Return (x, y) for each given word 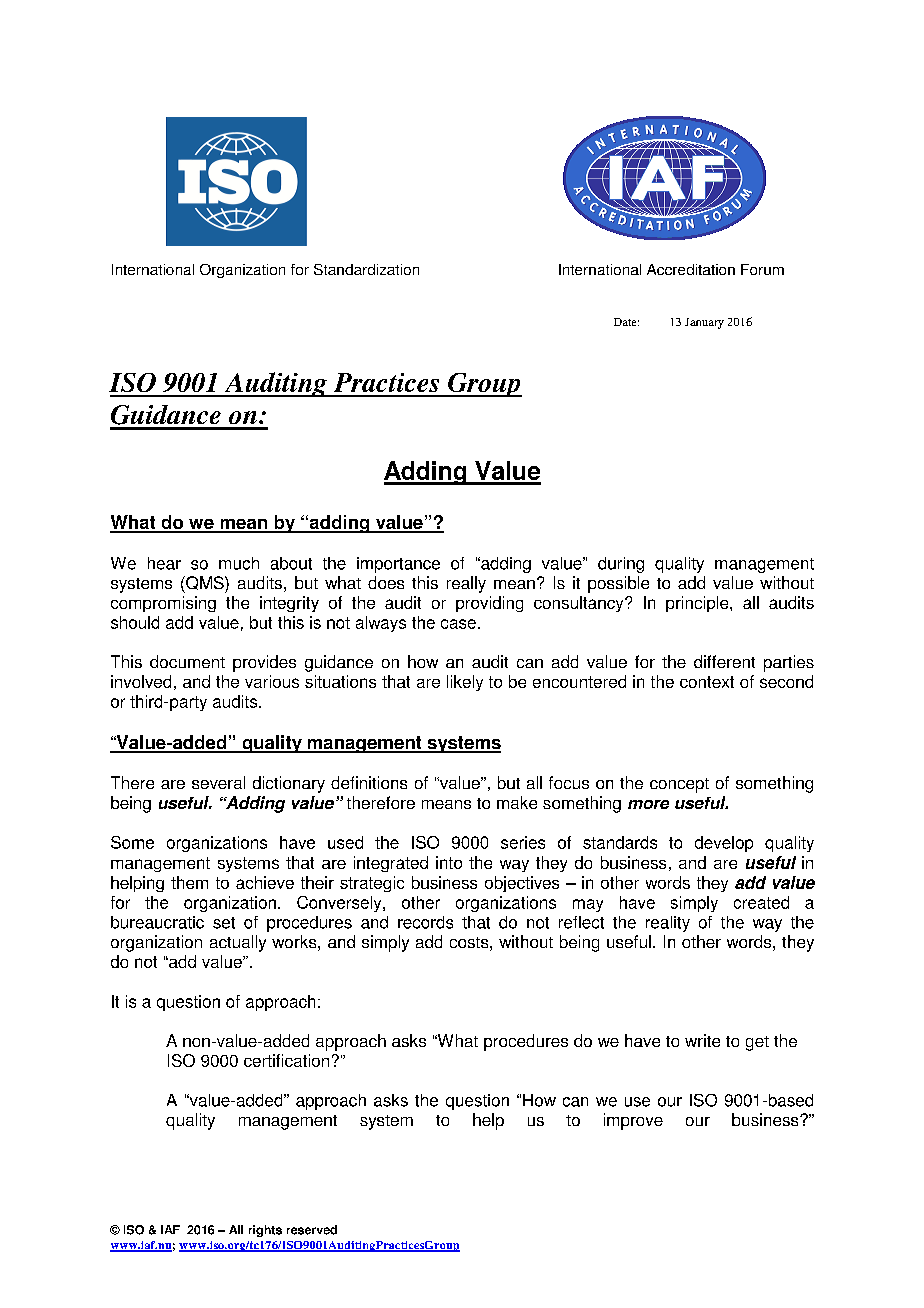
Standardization (366, 269)
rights (265, 1231)
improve (633, 1121)
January (704, 323)
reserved (312, 1230)
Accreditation (691, 269)
